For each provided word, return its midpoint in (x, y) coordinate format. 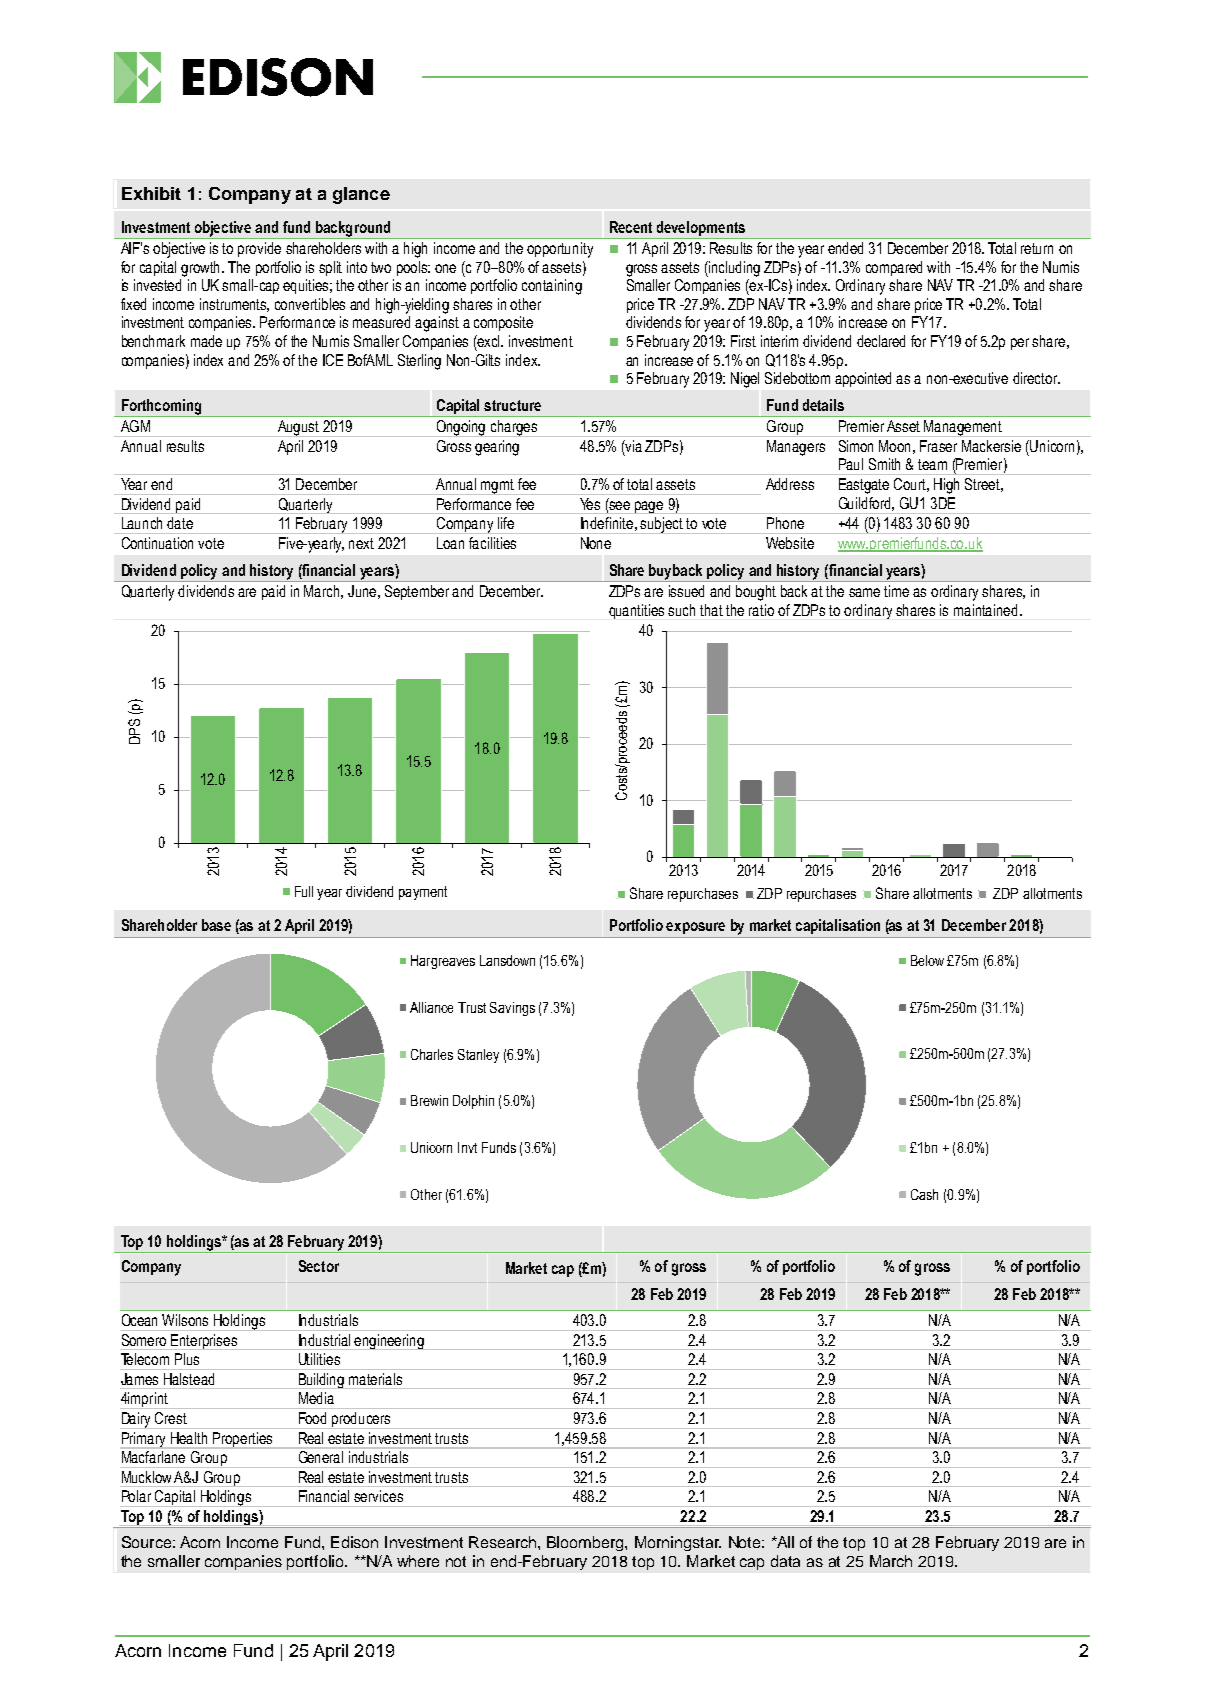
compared (894, 268)
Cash (924, 1194)
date (180, 523)
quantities (636, 611)
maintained (985, 610)
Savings (512, 1009)
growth (202, 269)
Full (304, 891)
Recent (631, 227)
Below (927, 960)
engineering (389, 1342)
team (932, 464)
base (216, 925)
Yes (590, 504)
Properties (243, 1440)
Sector (319, 1266)
